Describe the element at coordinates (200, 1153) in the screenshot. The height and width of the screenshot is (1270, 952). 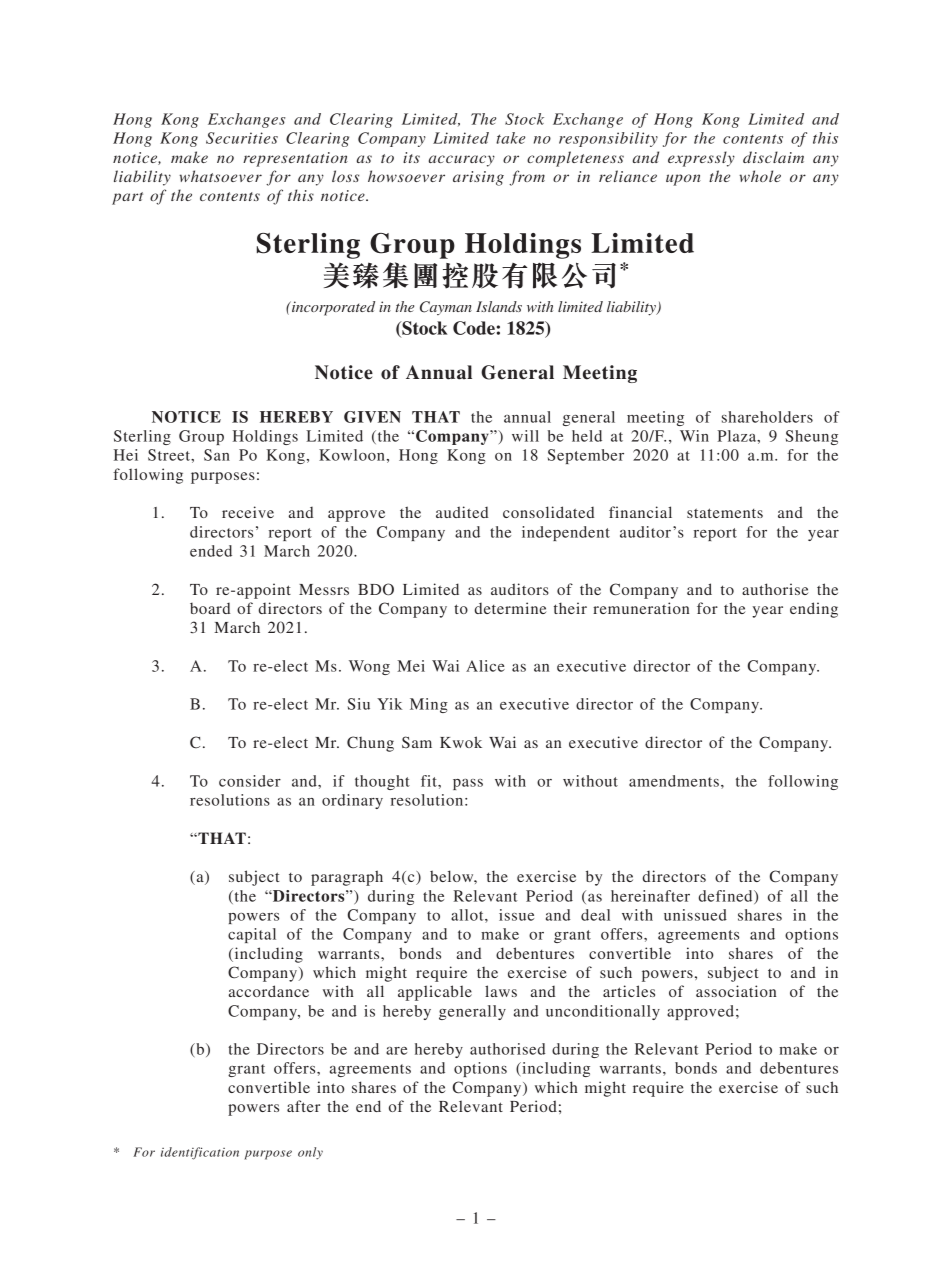
I see `identification` at that location.
